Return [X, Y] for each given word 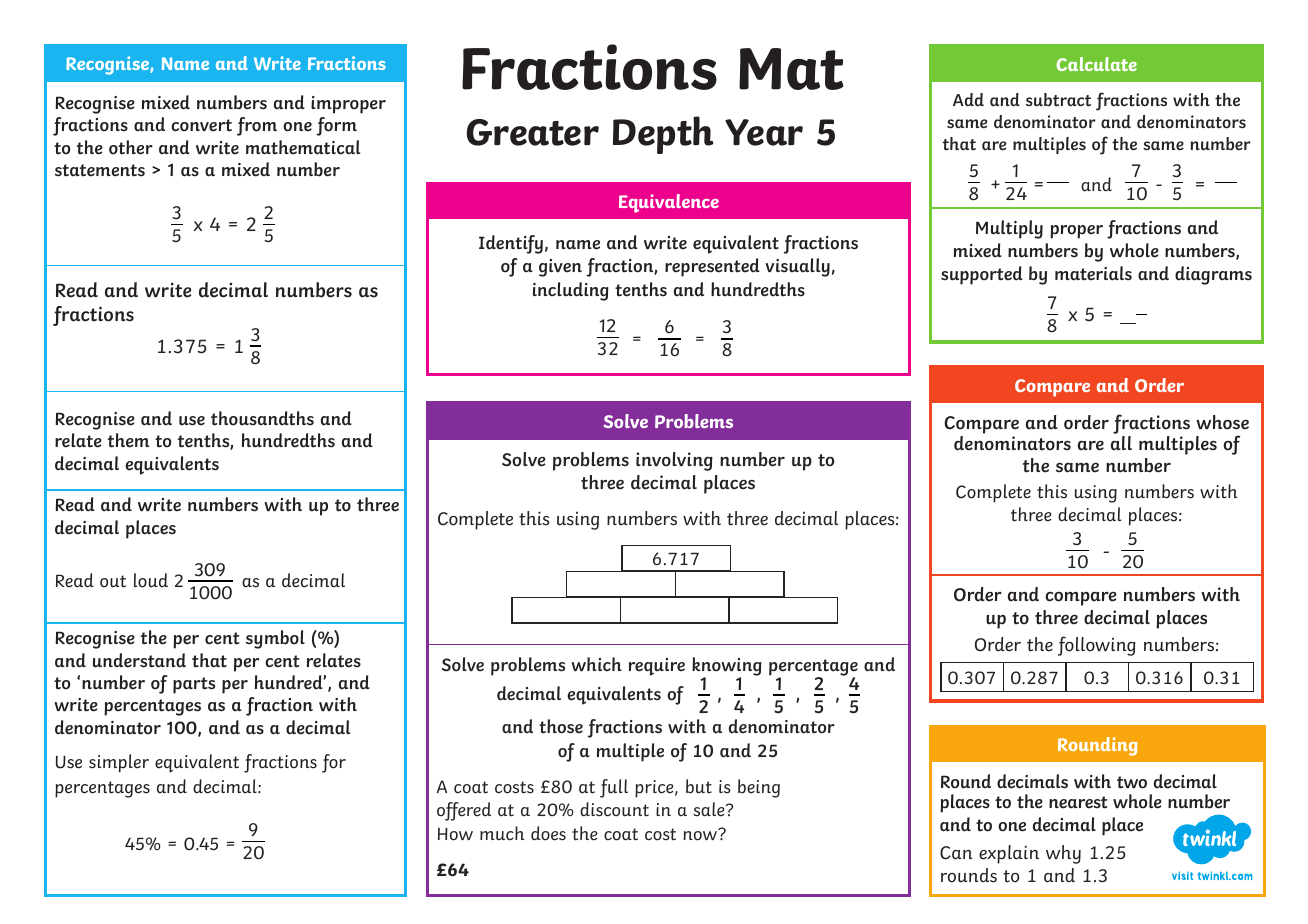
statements [100, 170]
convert [201, 125]
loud [151, 580]
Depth [663, 135]
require [657, 667]
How [455, 834]
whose [1222, 422]
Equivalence [669, 203]
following [1097, 646]
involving [674, 461]
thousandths [262, 418]
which [597, 664]
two [1132, 782]
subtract [1058, 100]
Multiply [1009, 229]
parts [194, 685]
